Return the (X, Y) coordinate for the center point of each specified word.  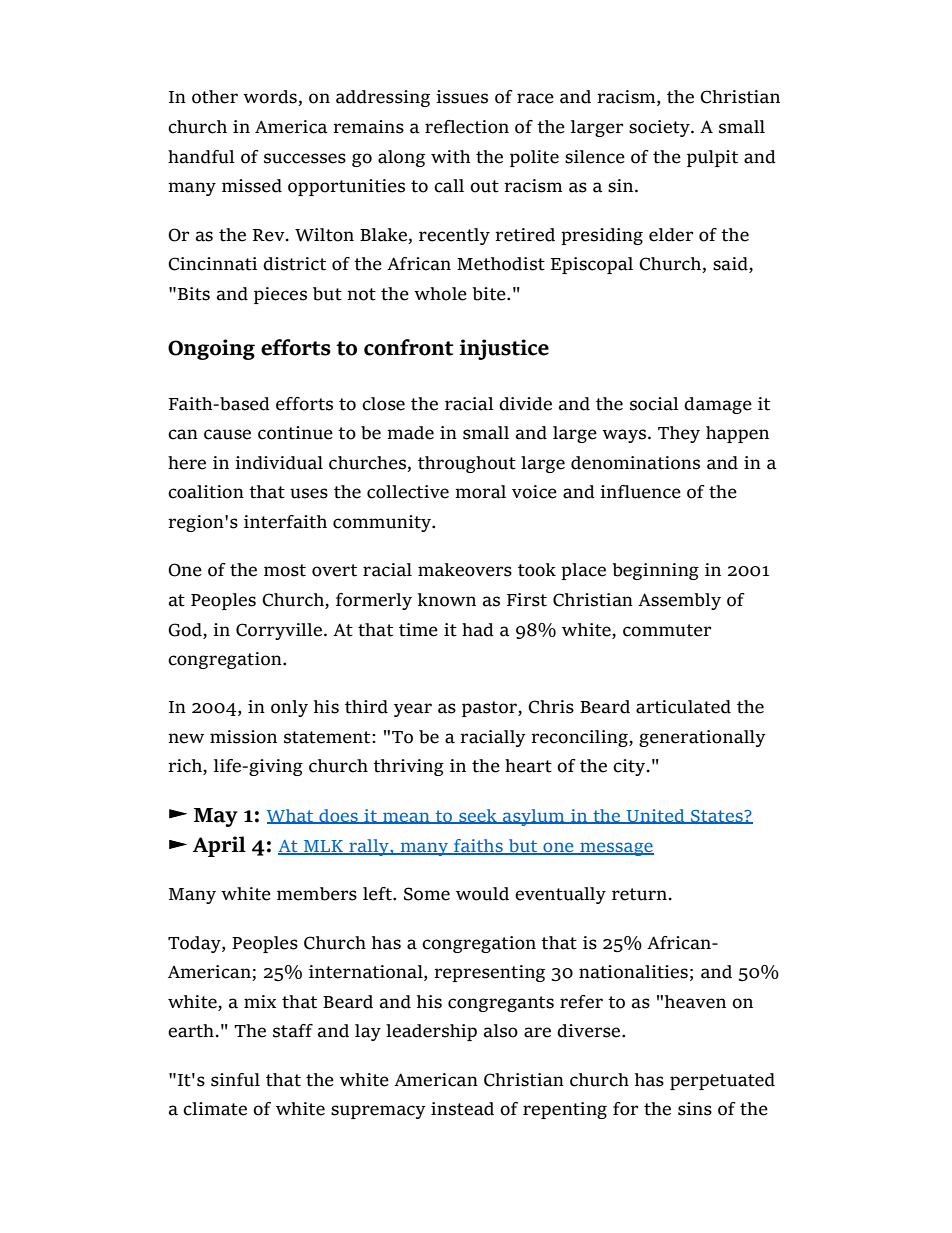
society (660, 128)
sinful (235, 1080)
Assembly (679, 601)
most (285, 570)
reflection (467, 127)
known (447, 600)
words (271, 98)
